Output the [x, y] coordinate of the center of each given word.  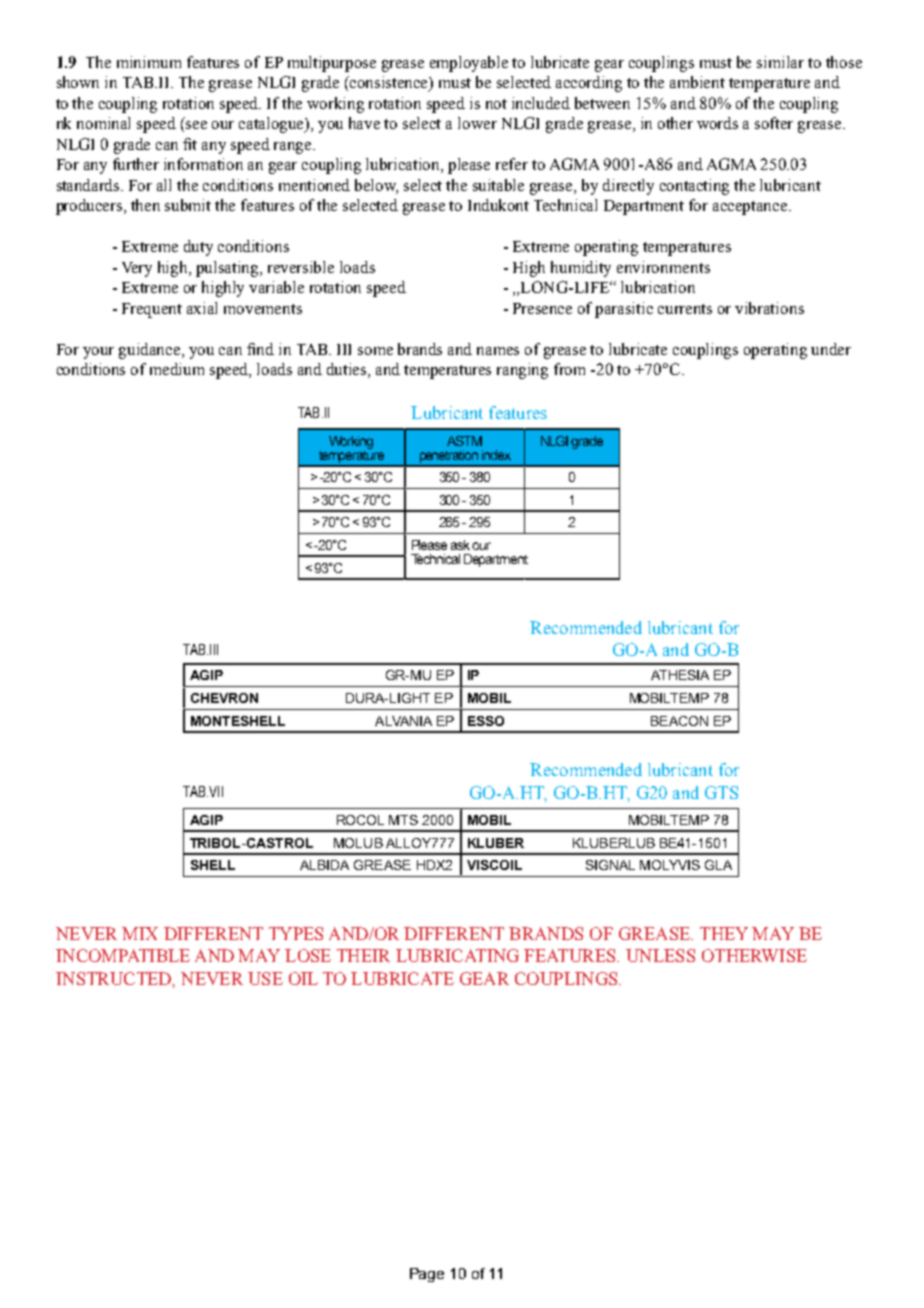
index [496, 455]
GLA [718, 865]
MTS [403, 820]
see [196, 125]
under [831, 349]
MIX [140, 933]
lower [477, 123]
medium [177, 369]
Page [427, 1275]
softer [774, 123]
